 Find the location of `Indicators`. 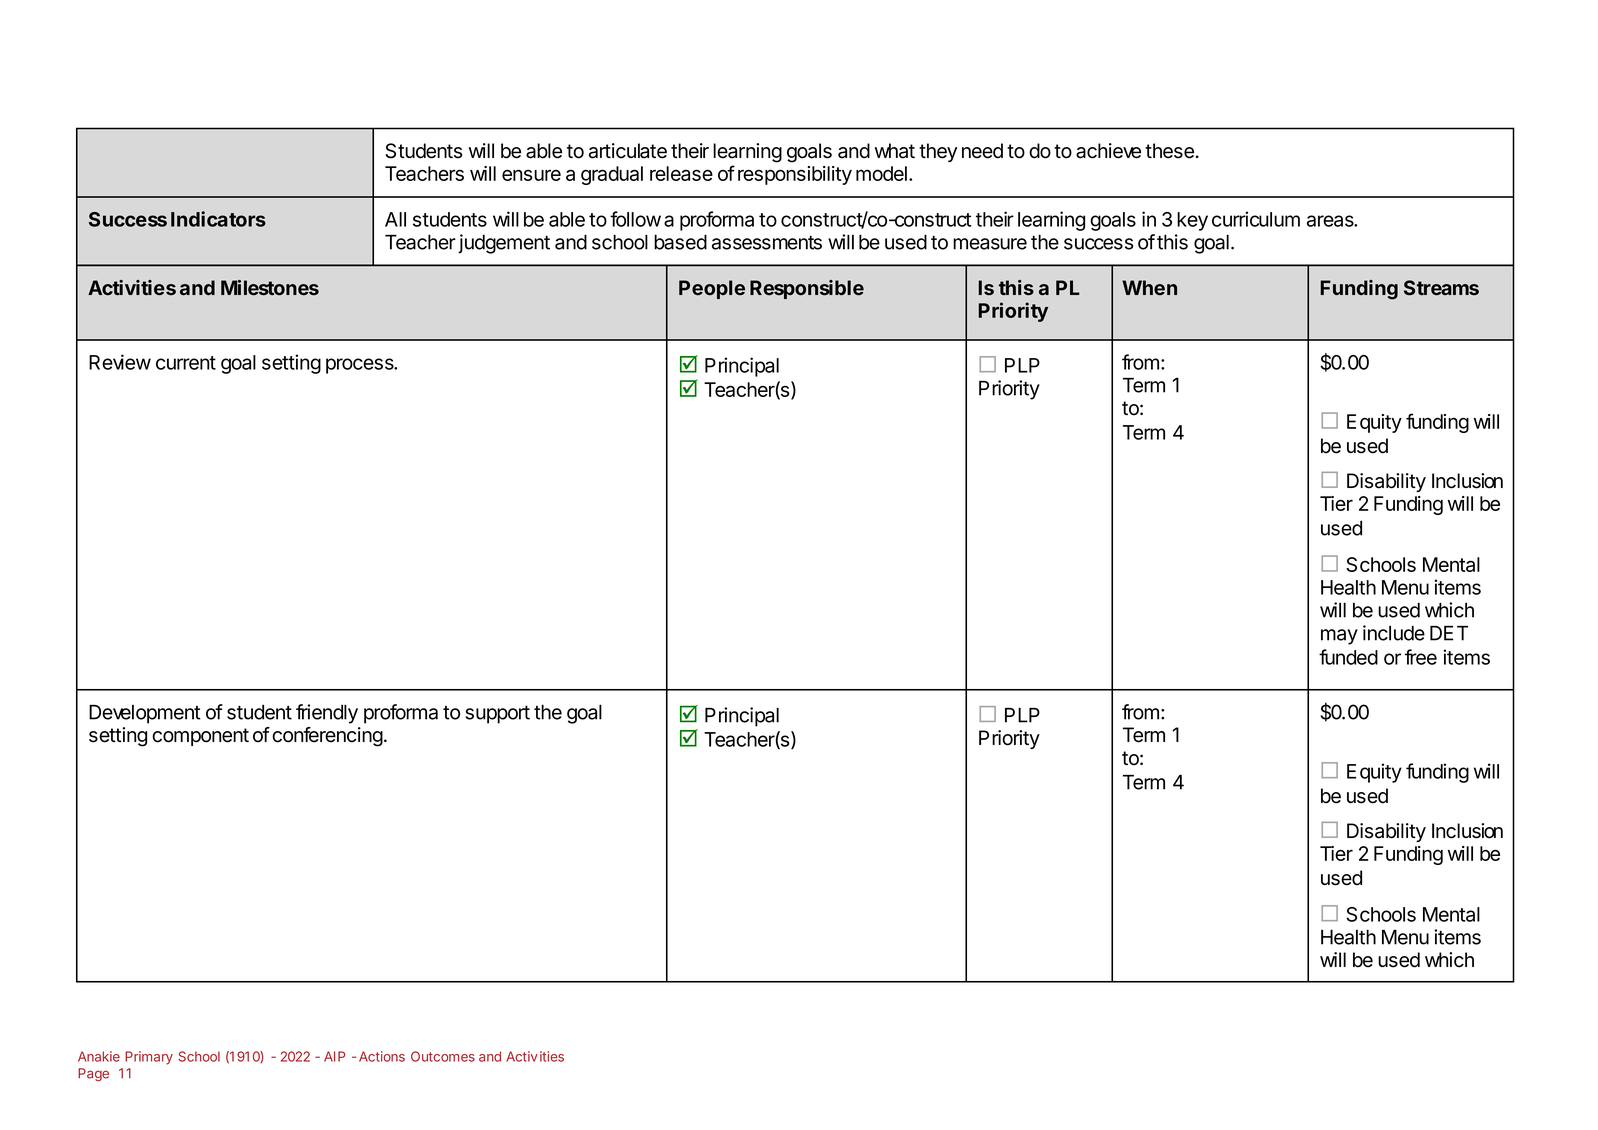

Indicators is located at coordinates (218, 219).
